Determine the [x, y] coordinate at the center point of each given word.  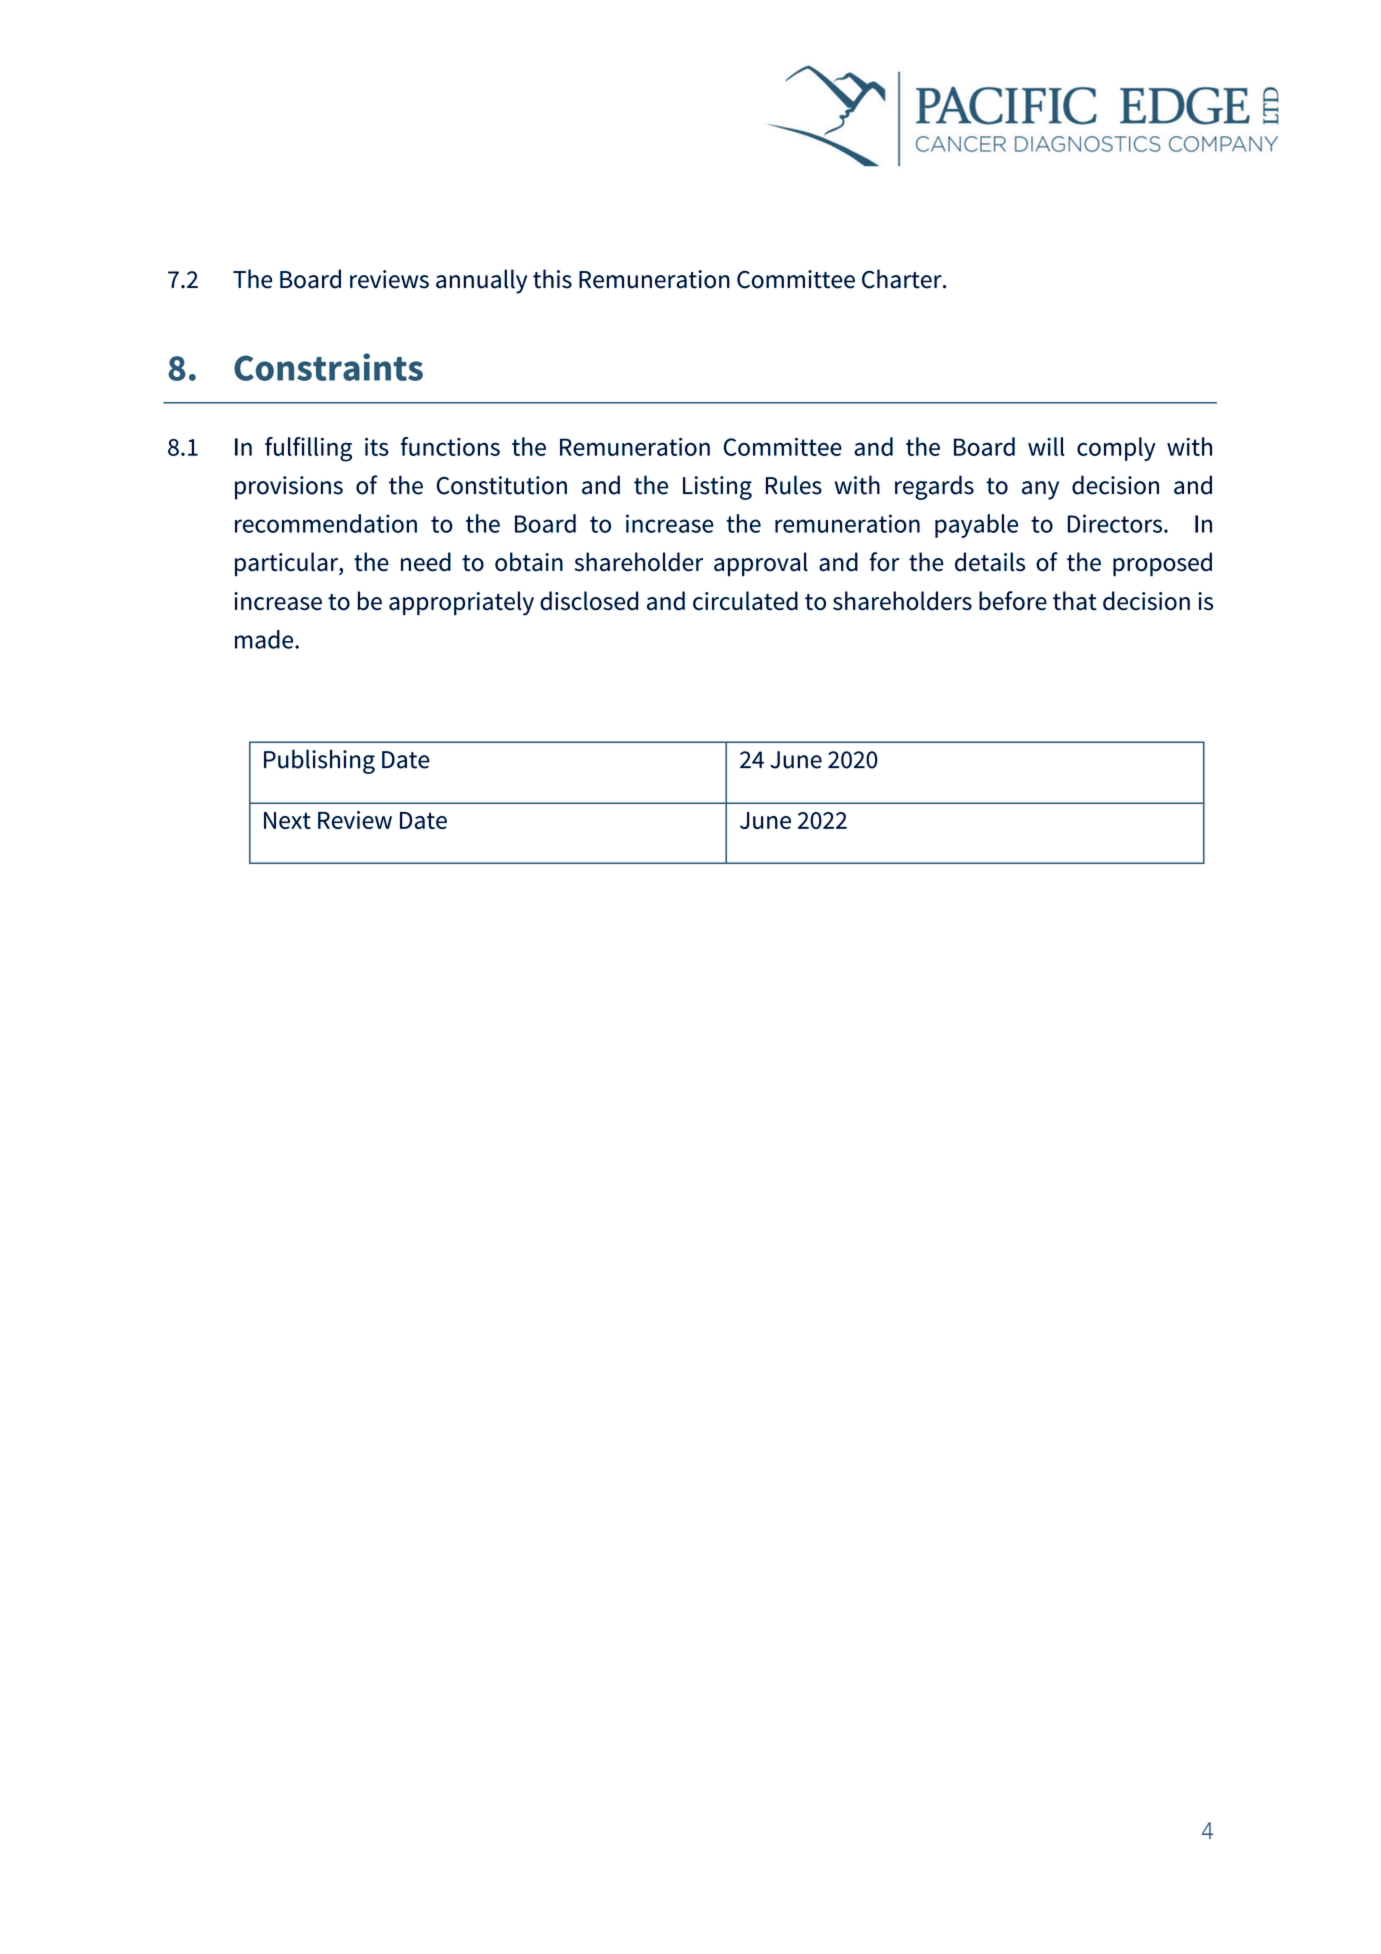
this [552, 279]
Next [287, 820]
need [426, 562]
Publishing [319, 761]
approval [761, 564]
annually [481, 281]
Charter [903, 279]
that [1075, 601]
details [990, 562]
